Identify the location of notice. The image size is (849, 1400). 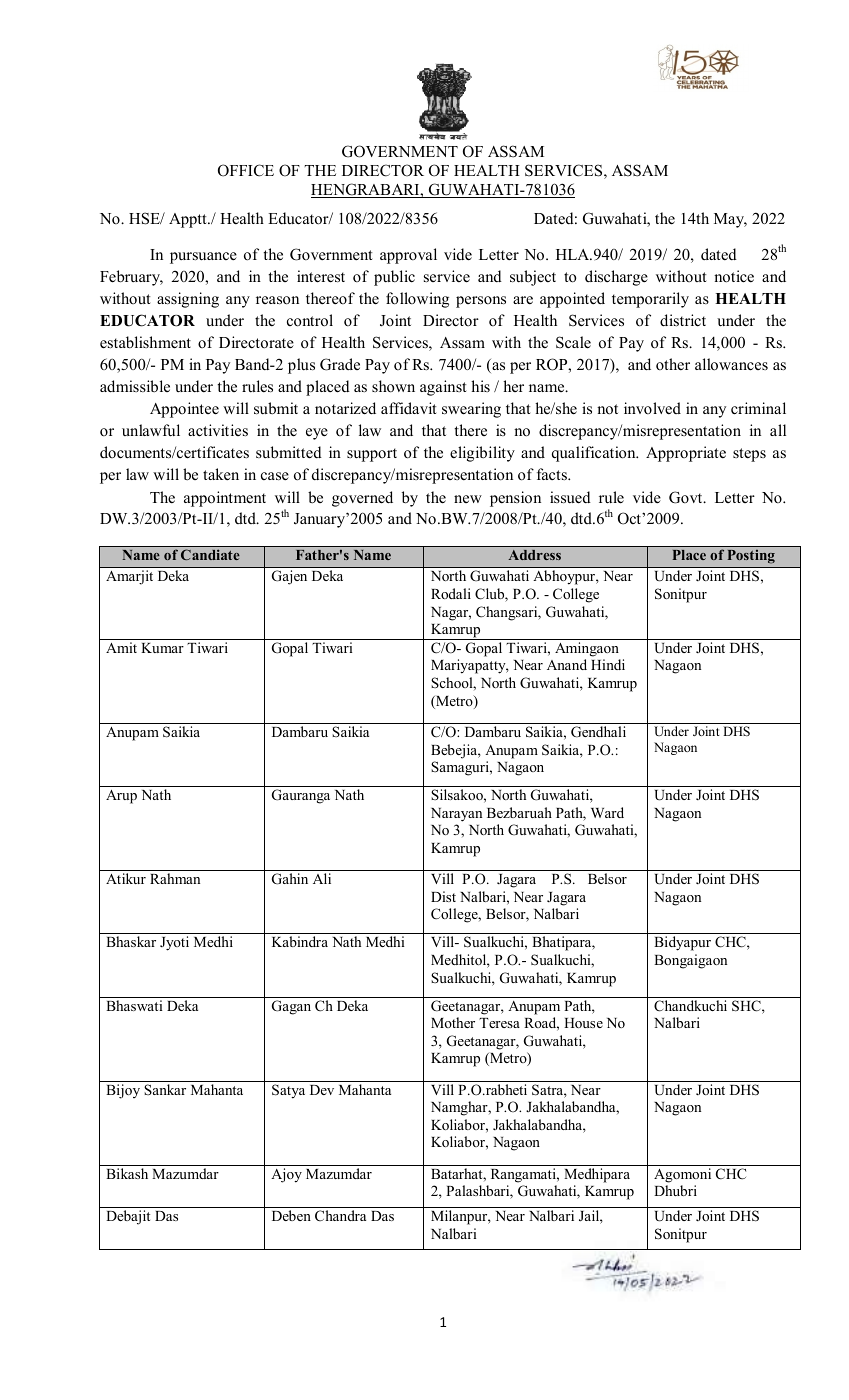
(734, 276).
